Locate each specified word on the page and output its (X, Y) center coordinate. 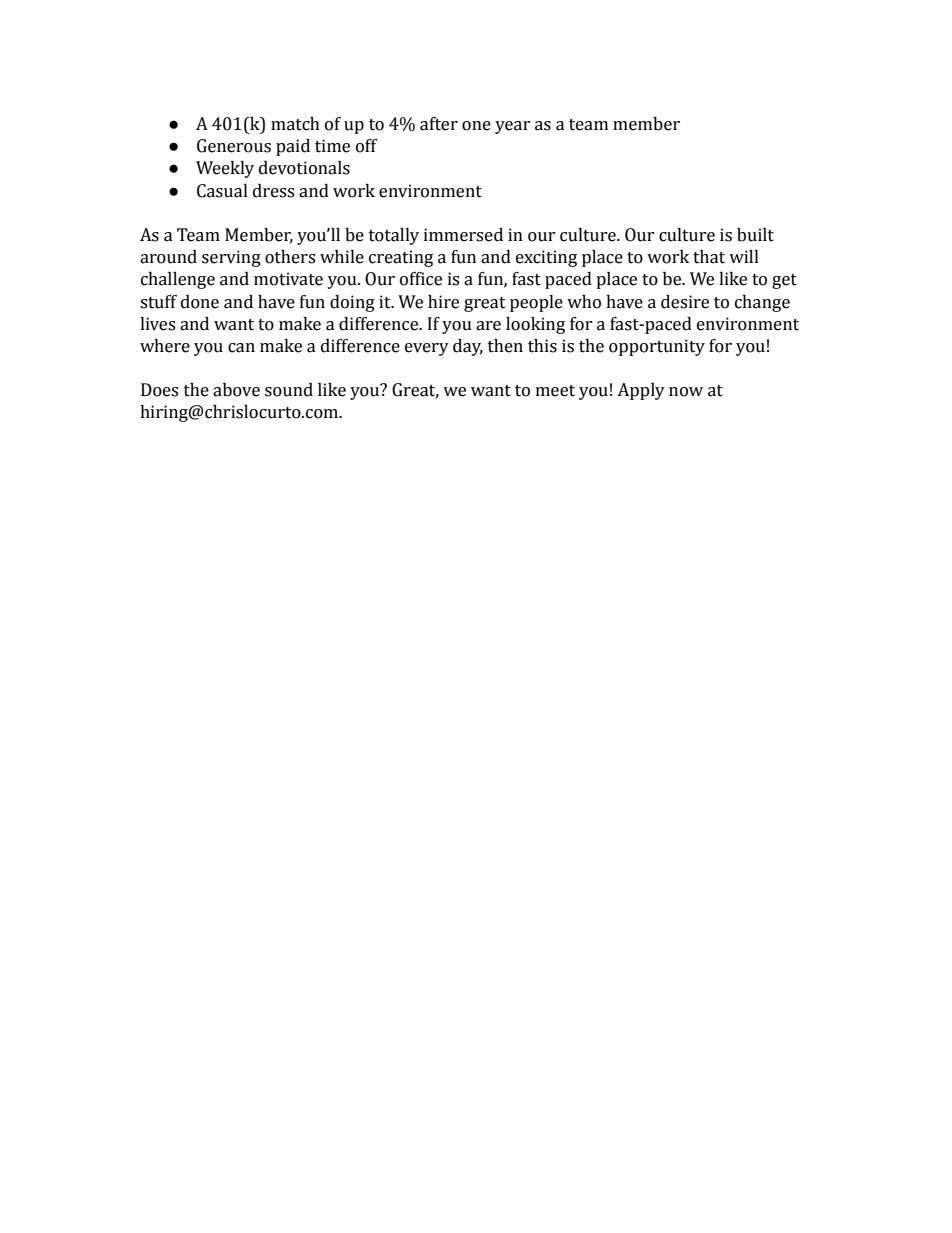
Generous (234, 146)
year (512, 127)
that (709, 257)
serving (231, 258)
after (439, 124)
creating (401, 258)
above (236, 390)
